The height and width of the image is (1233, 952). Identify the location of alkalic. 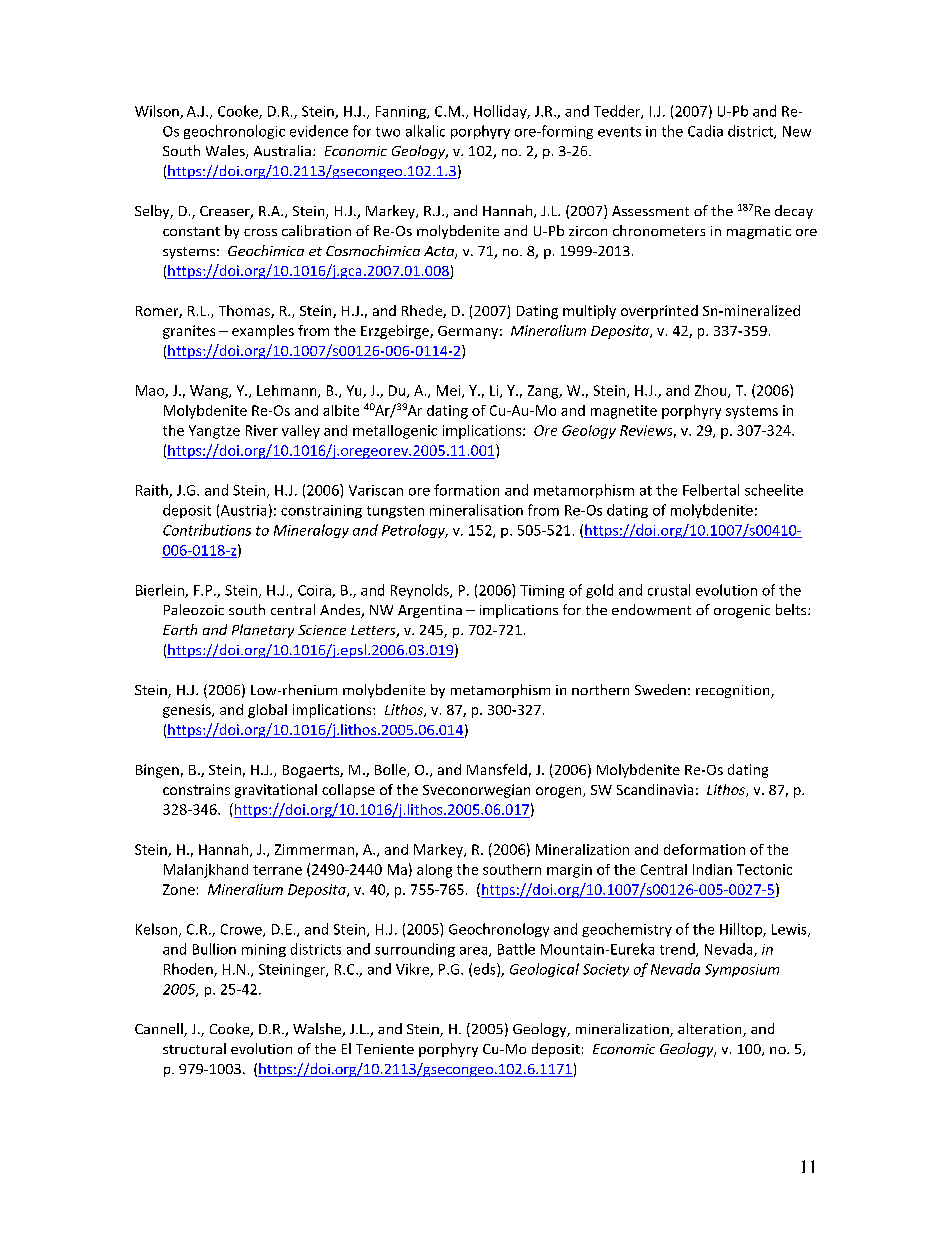
(425, 131).
